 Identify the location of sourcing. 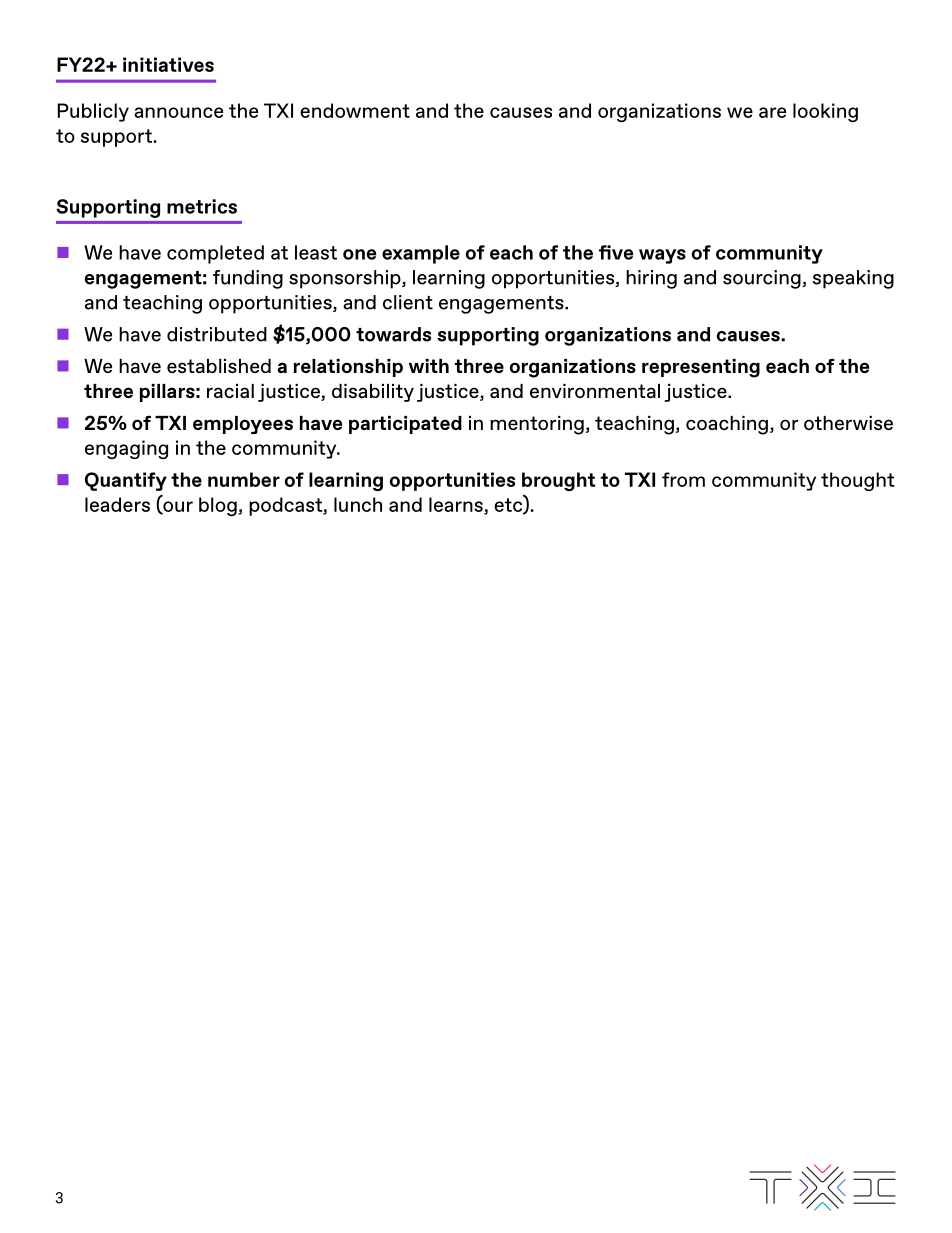
(763, 279).
